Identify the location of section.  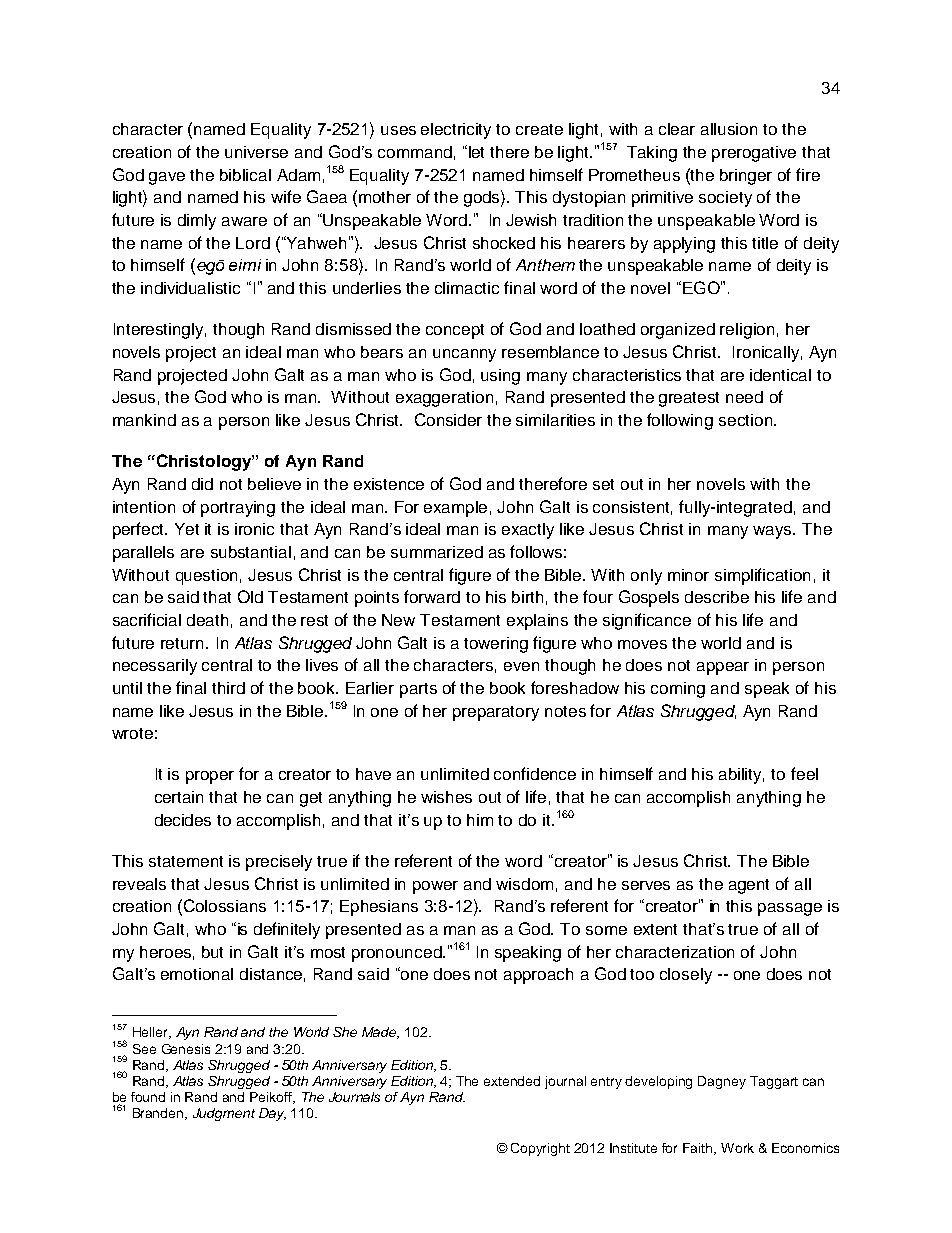
(747, 420).
